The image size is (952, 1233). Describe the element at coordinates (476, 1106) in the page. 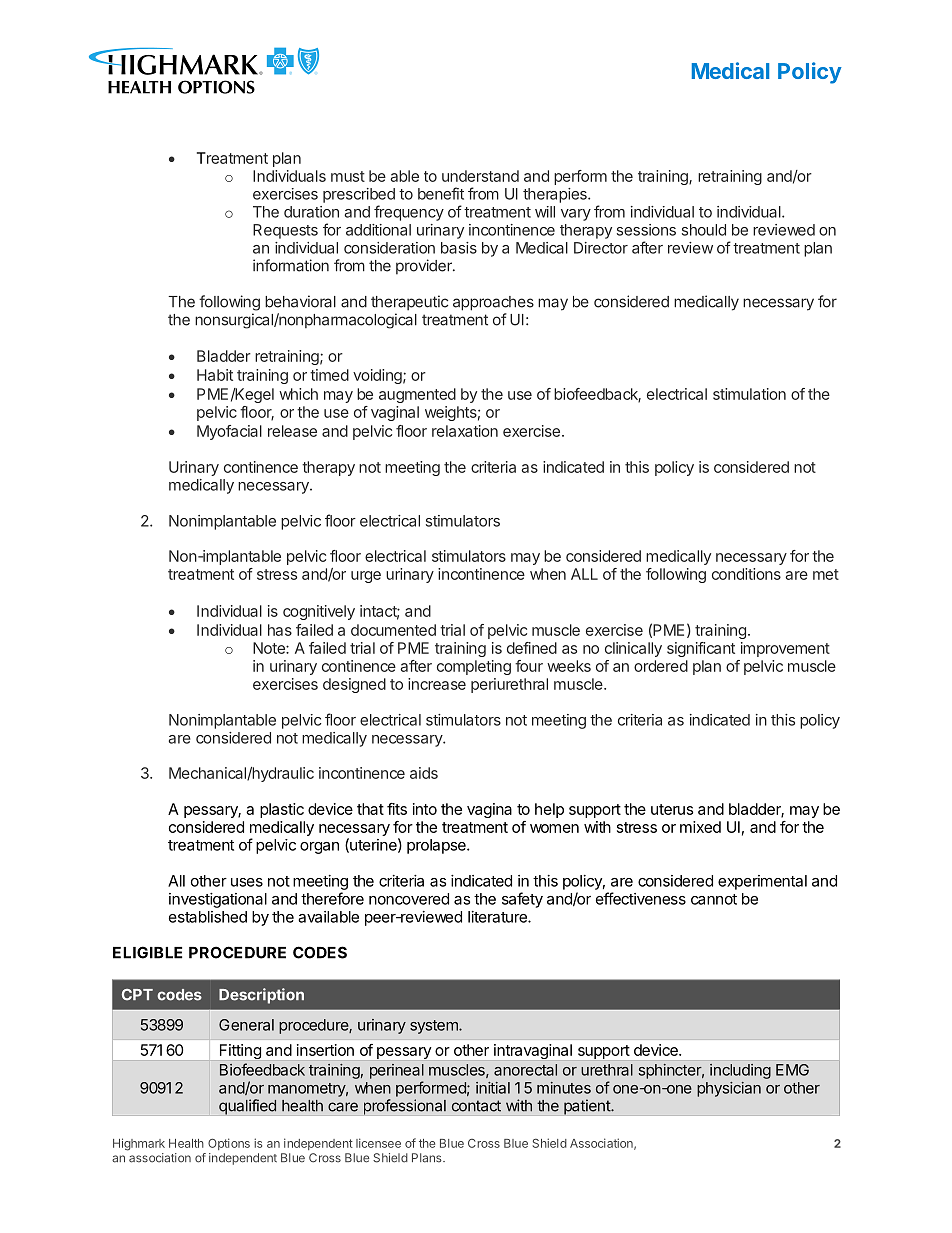

I see `contact` at that location.
